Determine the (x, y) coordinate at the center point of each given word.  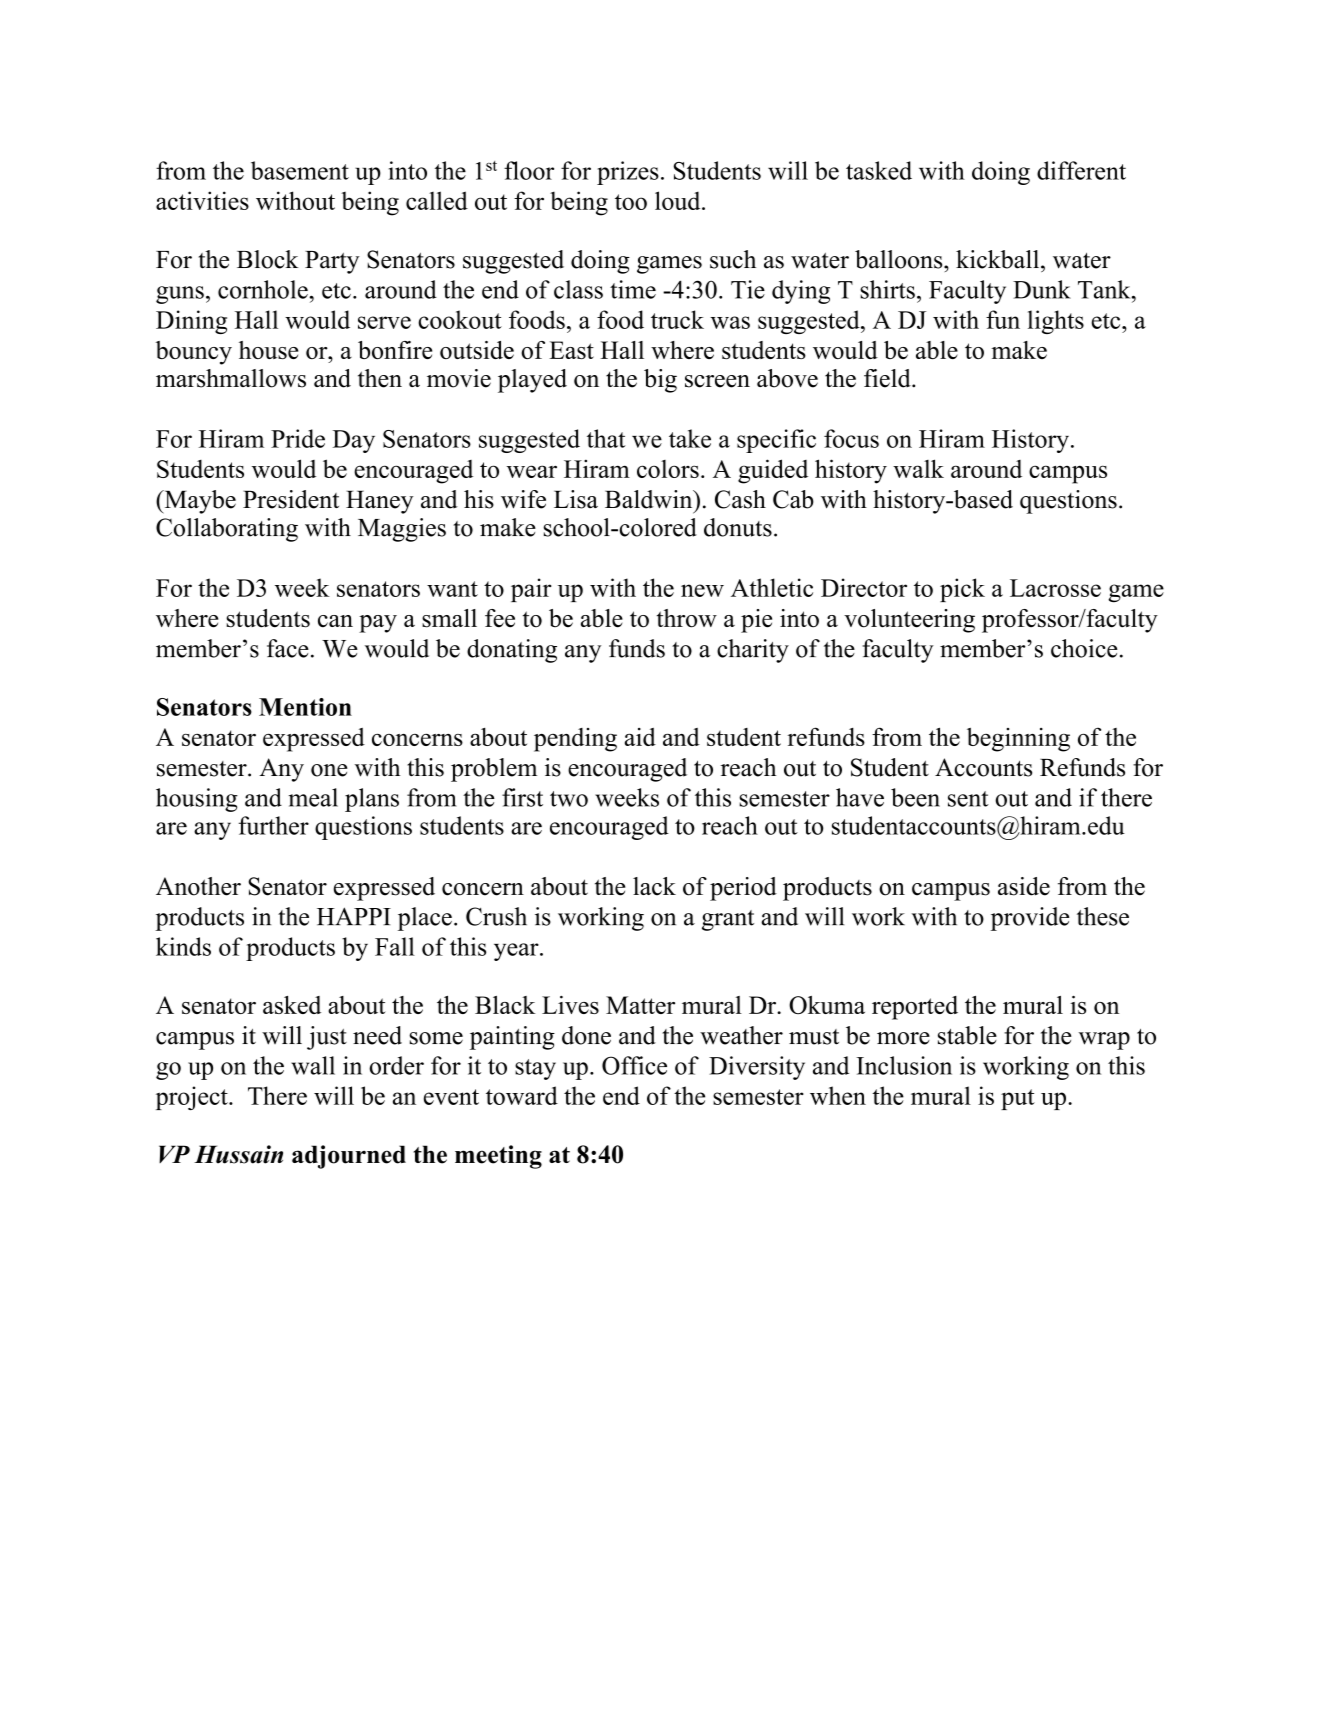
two (569, 799)
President (291, 499)
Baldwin (650, 499)
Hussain (238, 1154)
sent (968, 799)
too (631, 202)
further (274, 825)
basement (300, 170)
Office (634, 1065)
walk (918, 468)
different (1081, 170)
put (1018, 1099)
